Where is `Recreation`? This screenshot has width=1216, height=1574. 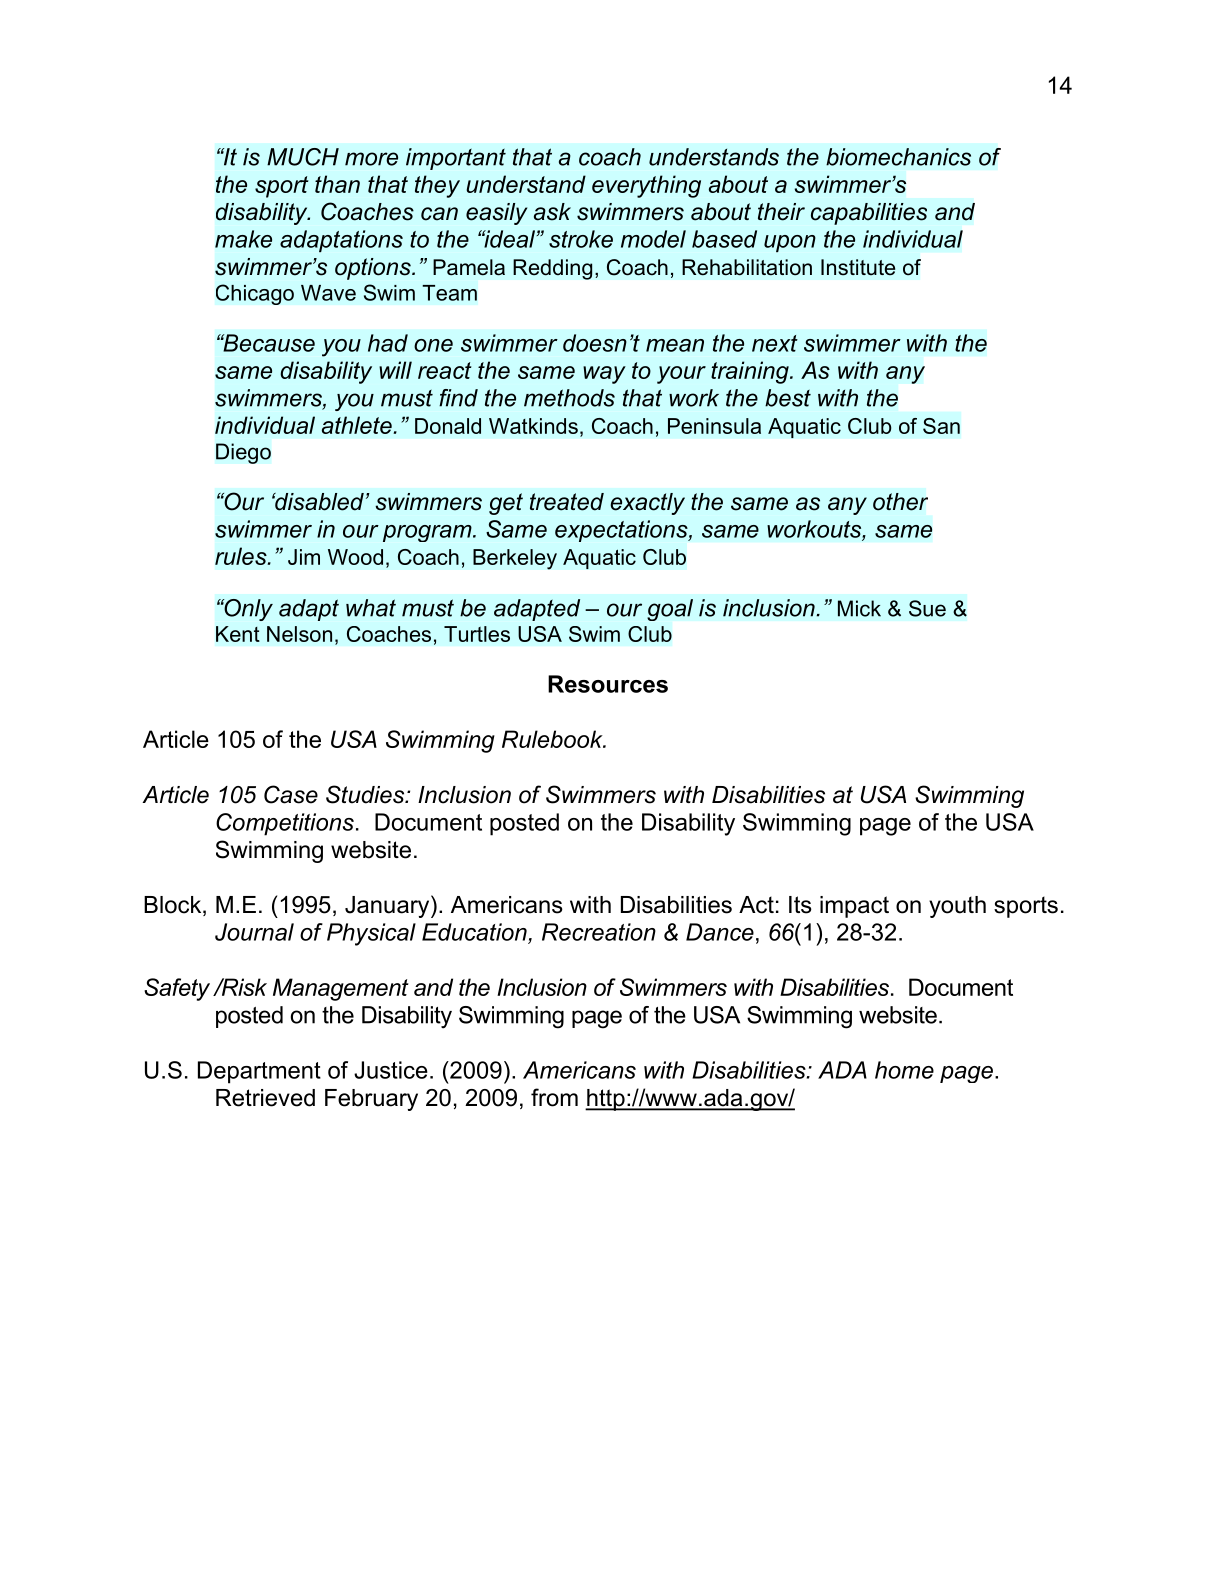 Recreation is located at coordinates (599, 932).
